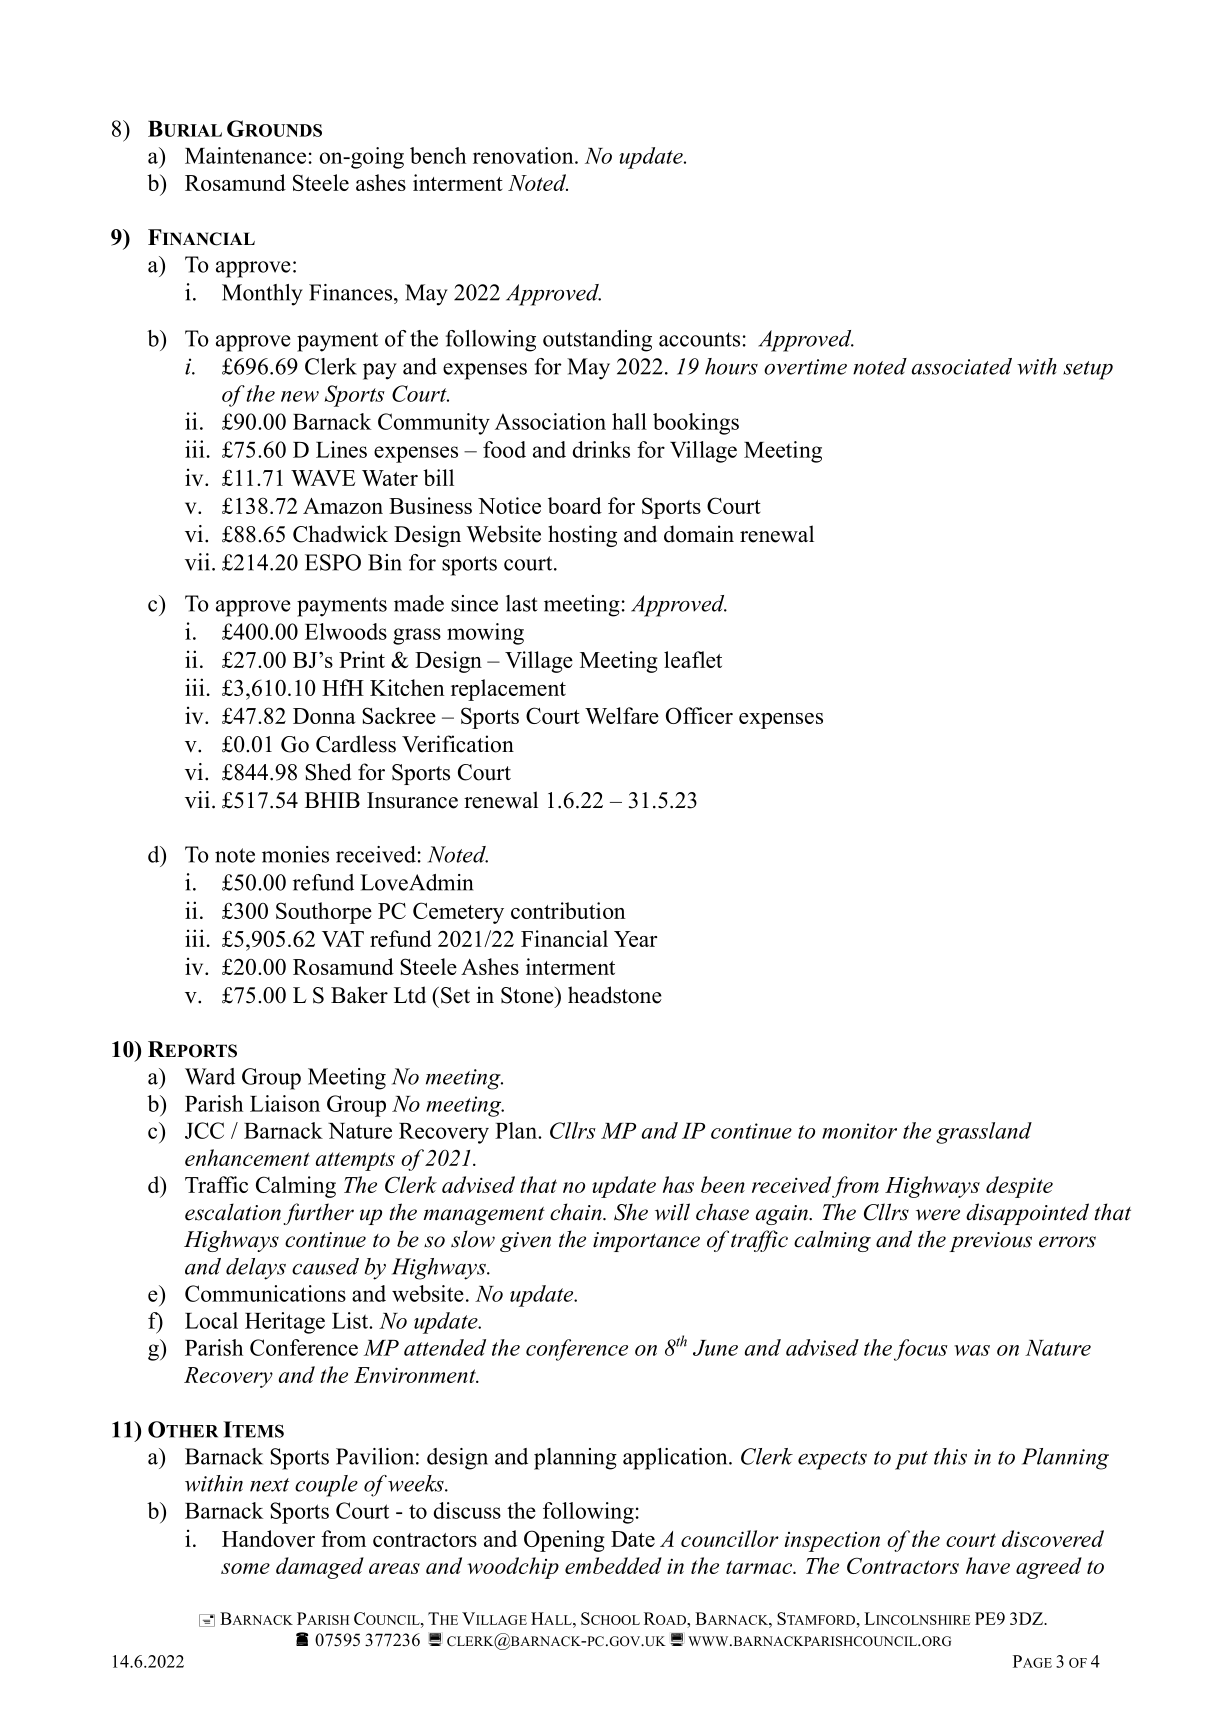 This screenshot has width=1222, height=1728. What do you see at coordinates (962, 366) in the screenshot?
I see `associated` at bounding box center [962, 366].
